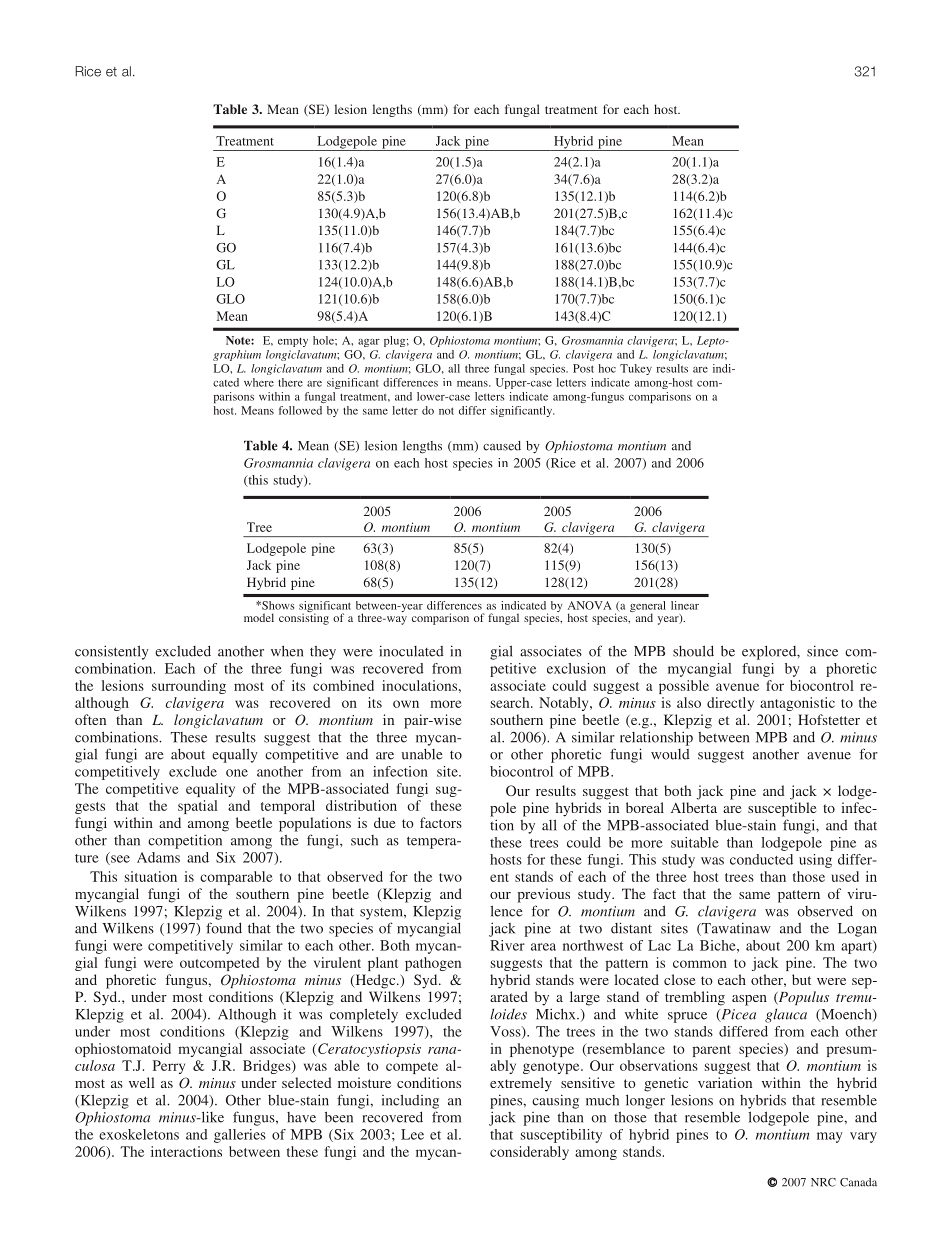 This image has height=1233, width=952. What do you see at coordinates (412, 1134) in the image?
I see `Lee` at bounding box center [412, 1134].
